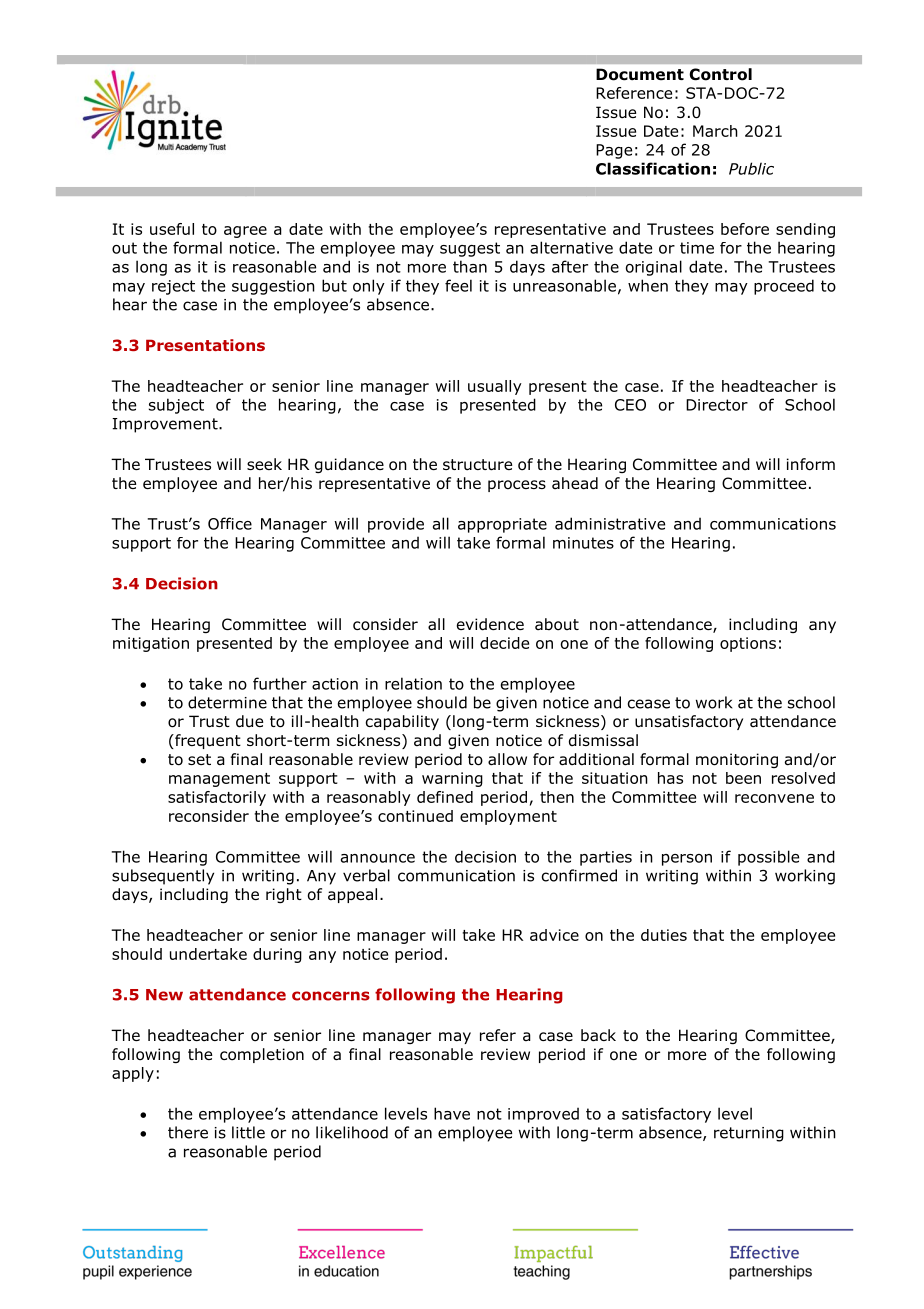 The width and height of the image is (924, 1309). What do you see at coordinates (715, 131) in the image?
I see `March` at bounding box center [715, 131].
